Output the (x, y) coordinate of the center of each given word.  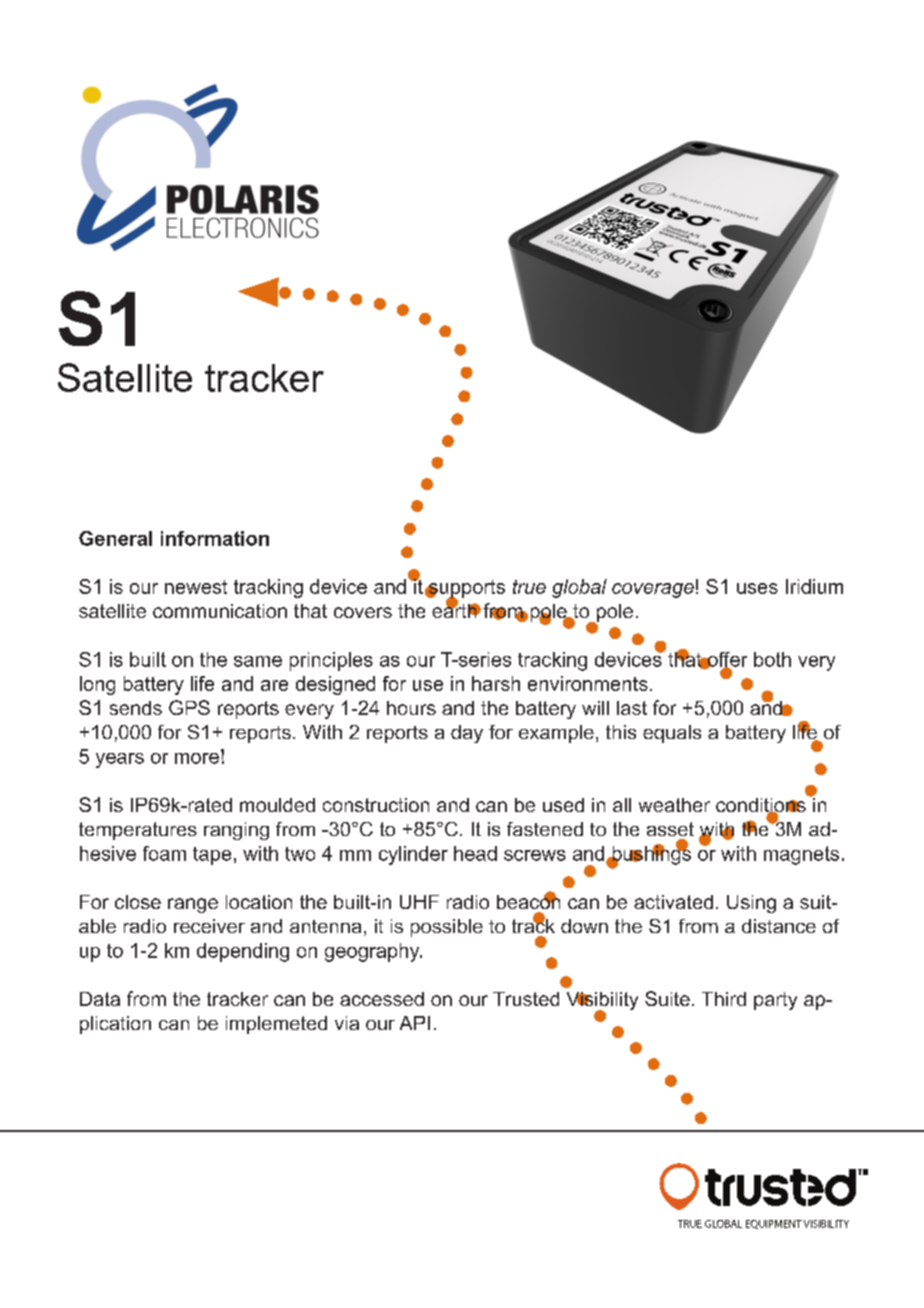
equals (672, 734)
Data (100, 999)
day (467, 734)
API (415, 1023)
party (775, 1001)
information (215, 538)
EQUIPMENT (774, 1224)
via (347, 1023)
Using (751, 904)
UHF (419, 902)
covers (363, 612)
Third (724, 999)
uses (757, 588)
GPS (189, 707)
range (193, 905)
